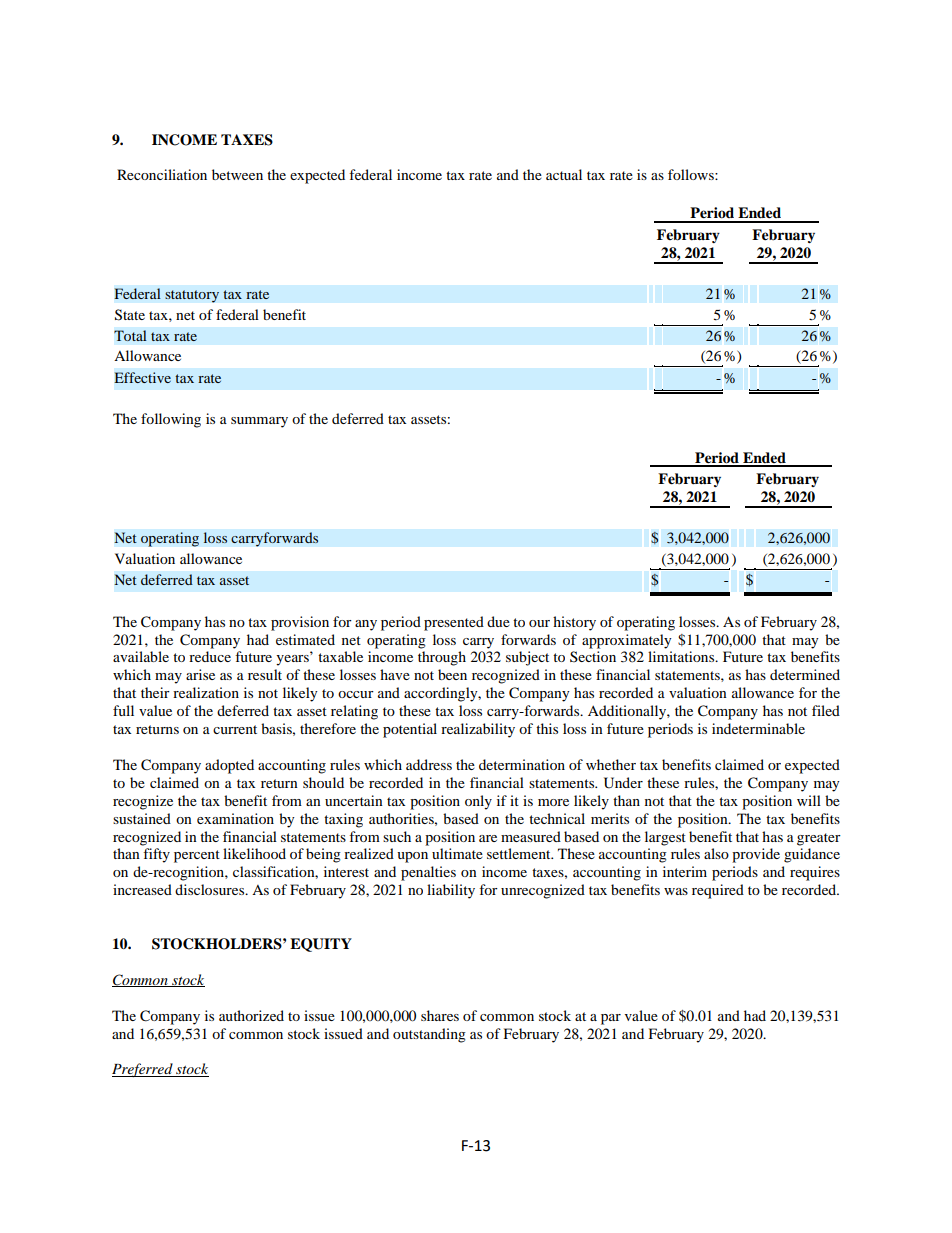  I want to click on history, so click(574, 623).
